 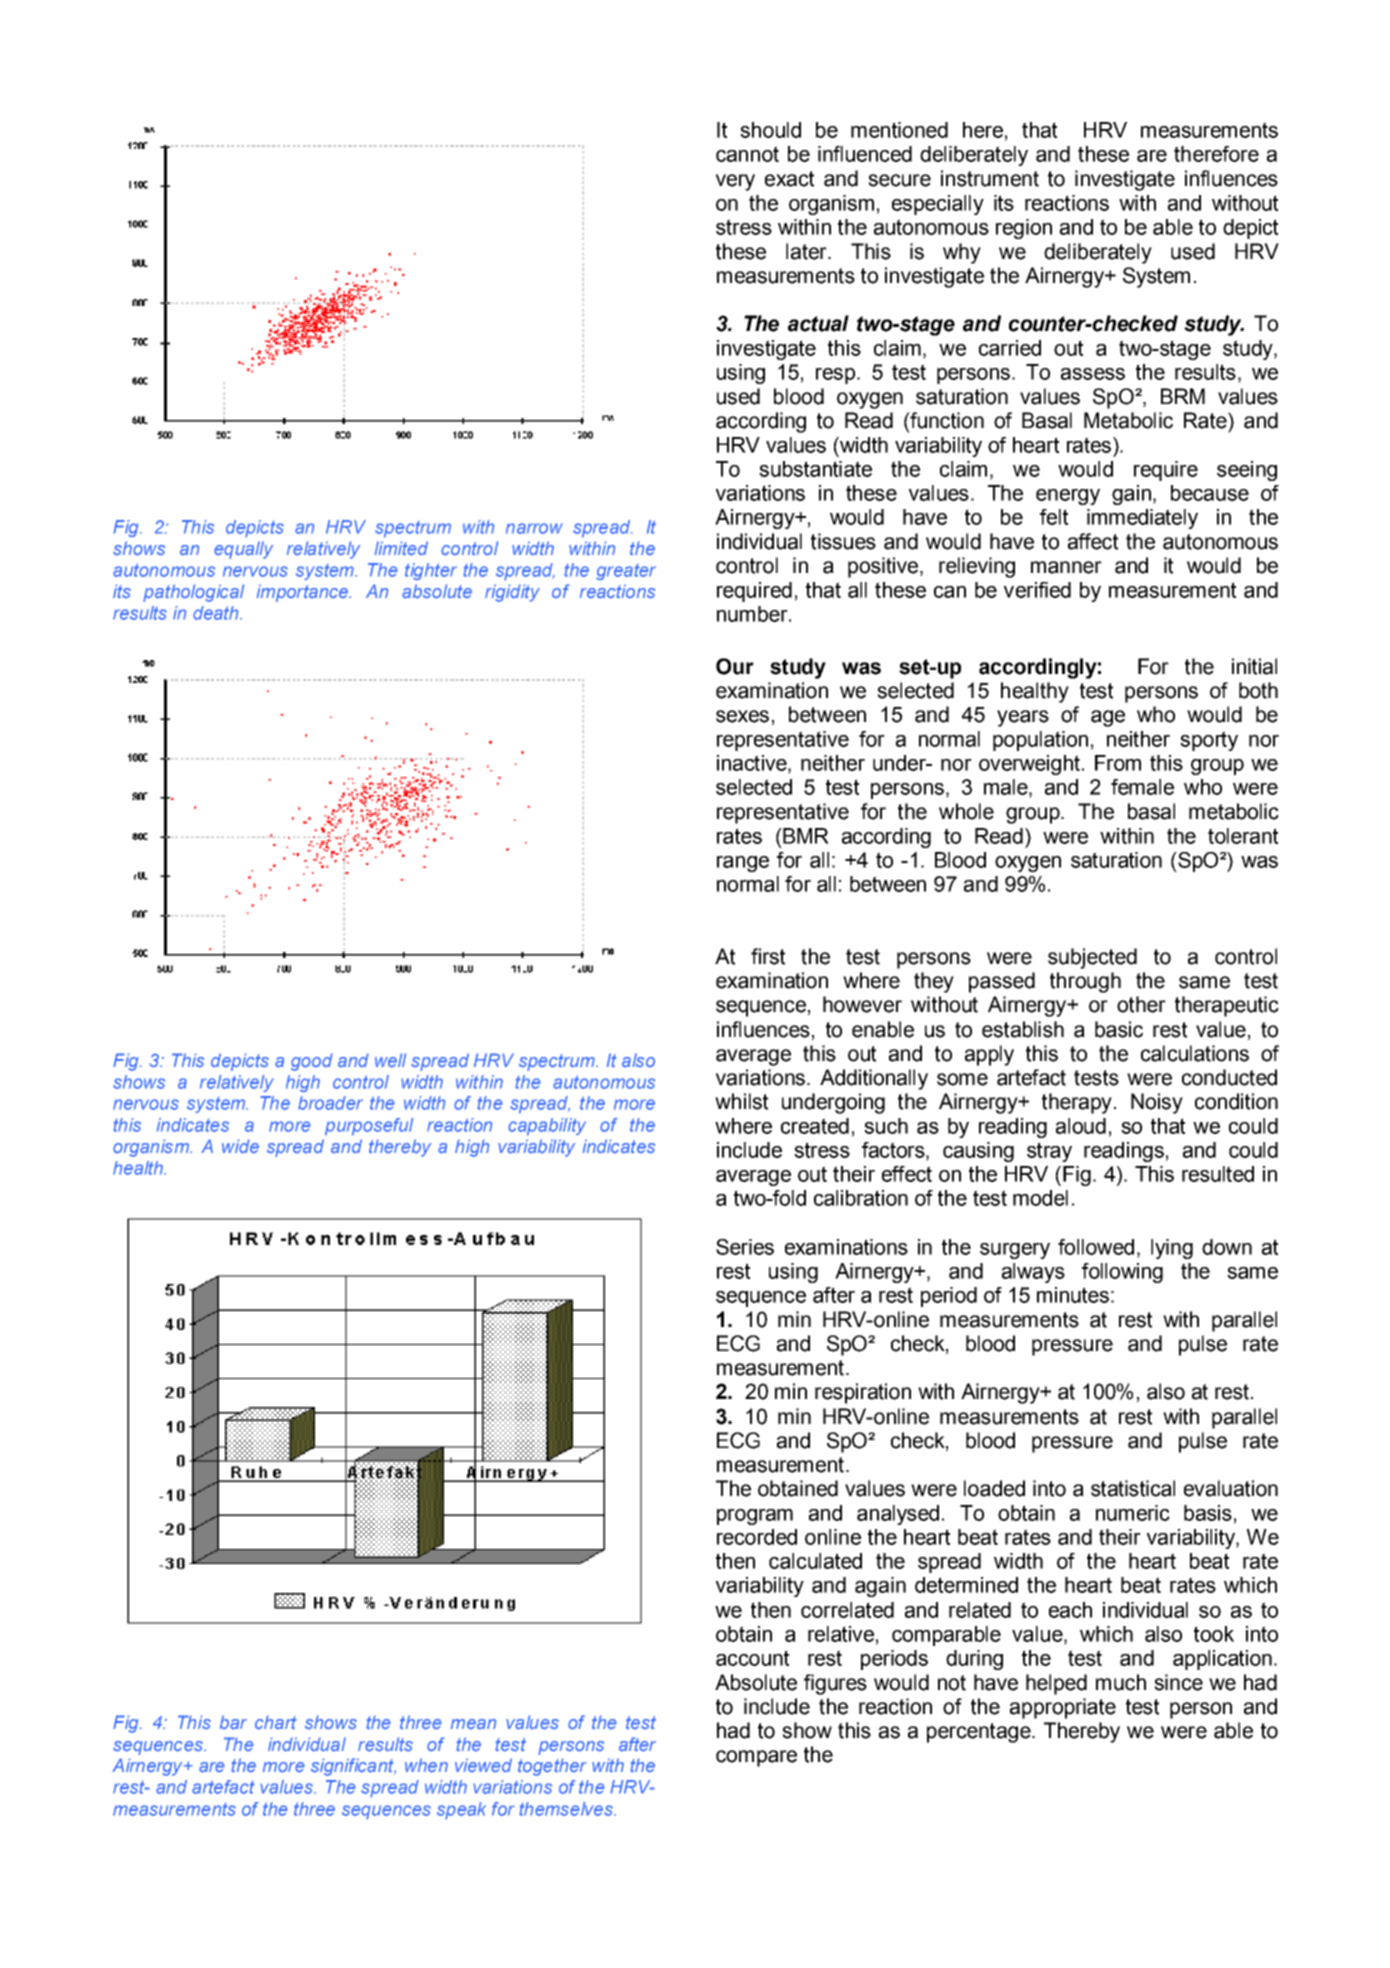 I want to click on program, so click(x=755, y=1517).
